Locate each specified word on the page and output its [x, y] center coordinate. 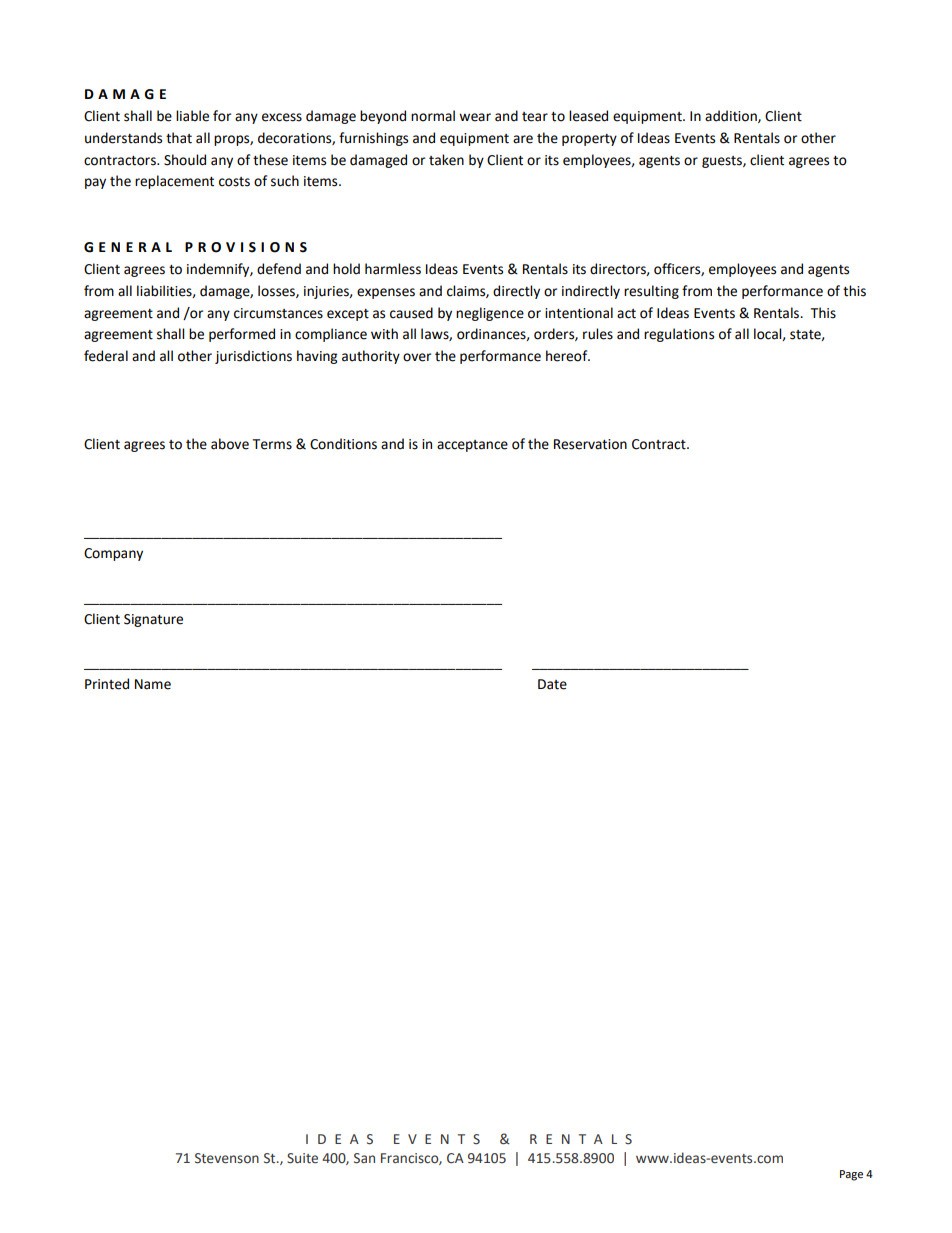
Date [552, 684]
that [179, 138]
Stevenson [227, 1158]
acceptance [472, 446]
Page [851, 1175]
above [230, 444]
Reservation [590, 444]
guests [723, 162]
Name [153, 684]
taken [446, 160]
